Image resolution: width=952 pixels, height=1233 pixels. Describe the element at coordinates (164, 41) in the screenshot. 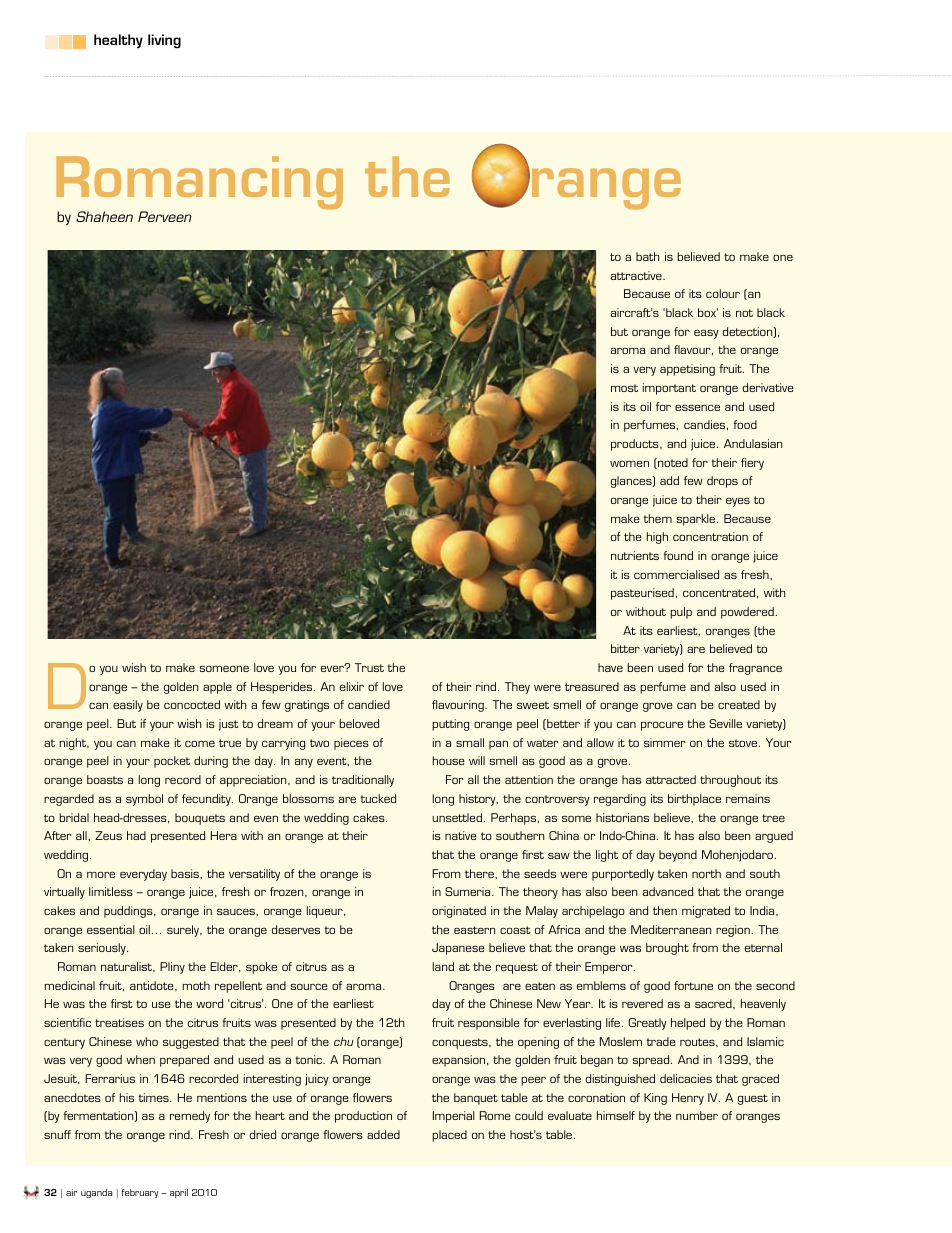

I see `living` at that location.
